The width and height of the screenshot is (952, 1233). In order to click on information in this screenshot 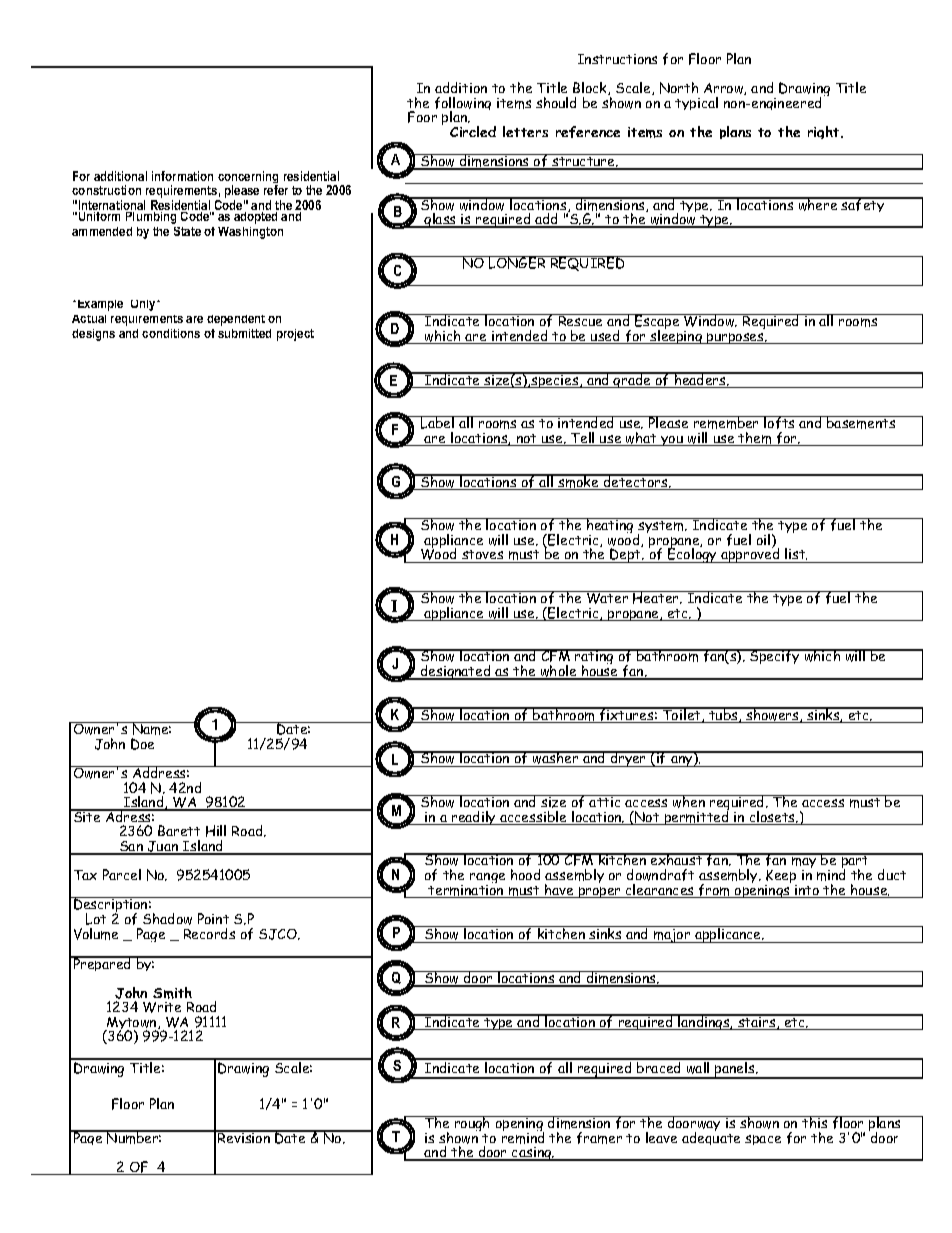, I will do `click(182, 176)`.
